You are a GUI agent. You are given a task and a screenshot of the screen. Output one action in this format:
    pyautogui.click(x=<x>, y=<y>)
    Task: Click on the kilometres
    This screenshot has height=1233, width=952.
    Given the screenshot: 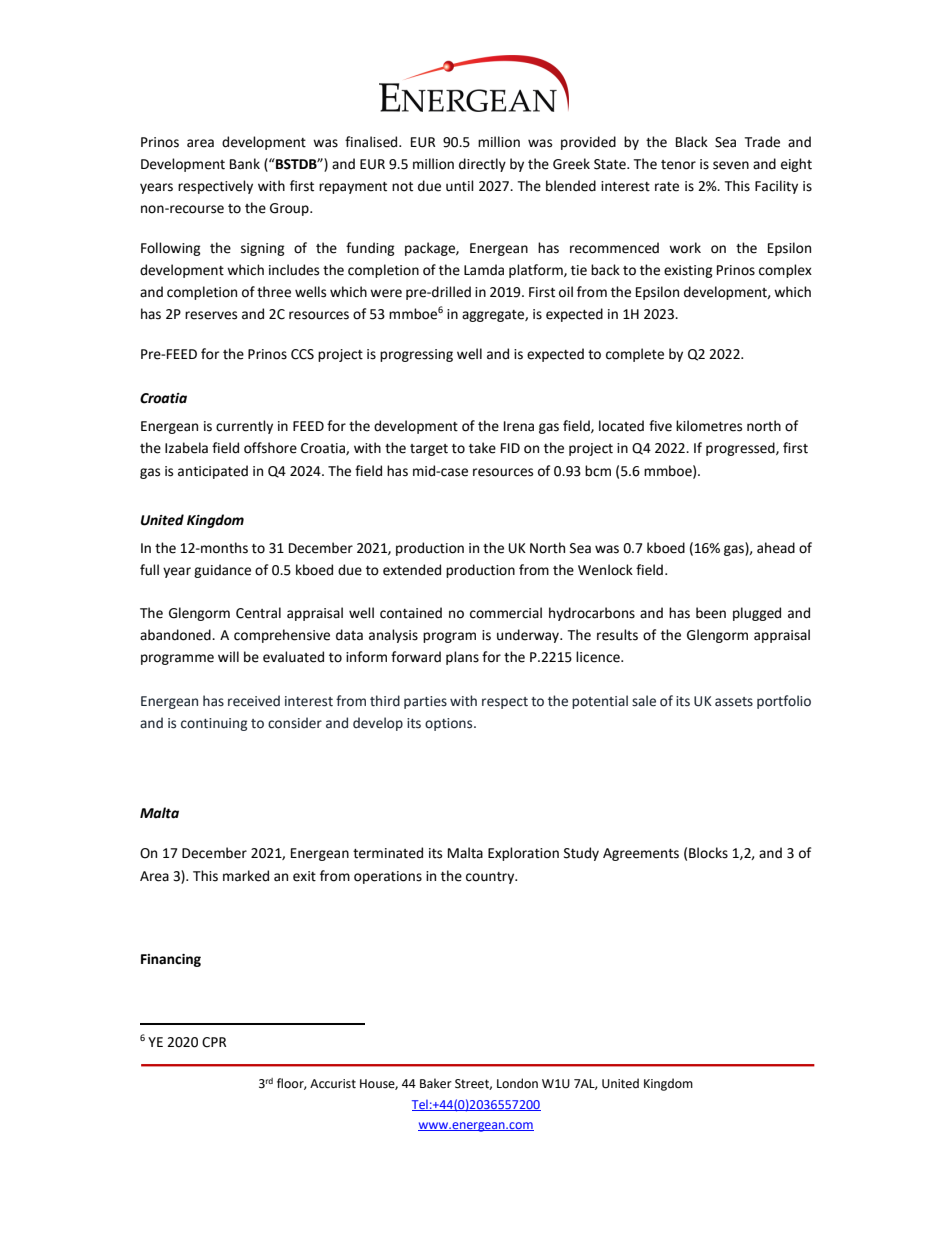 What is the action you would take?
    pyautogui.click(x=709, y=426)
